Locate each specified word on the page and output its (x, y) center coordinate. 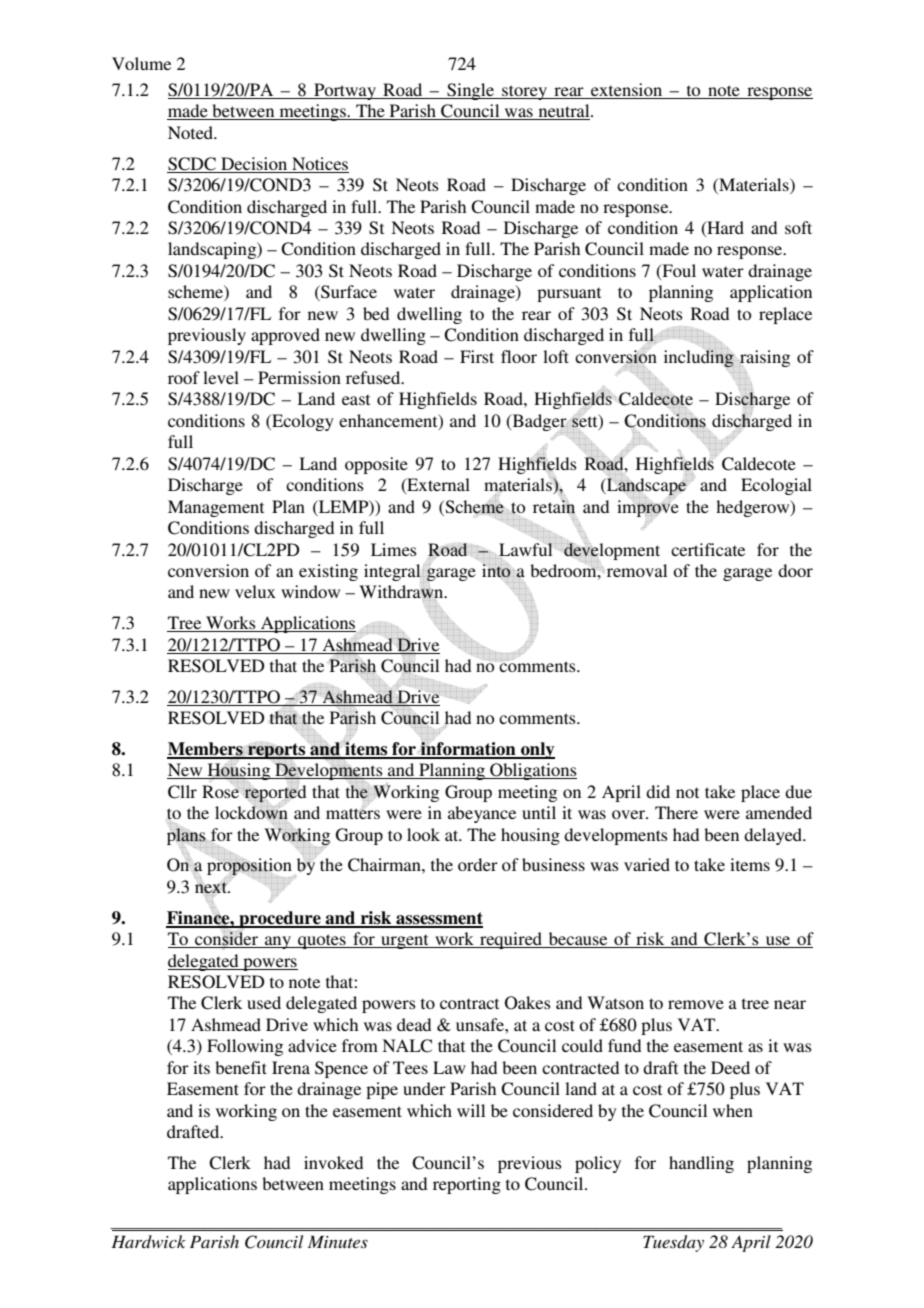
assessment (438, 919)
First (477, 356)
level (221, 377)
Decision (254, 163)
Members (206, 750)
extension (627, 91)
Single (470, 91)
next (212, 889)
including (699, 358)
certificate (708, 549)
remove (696, 1004)
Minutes (338, 1241)
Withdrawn (402, 593)
